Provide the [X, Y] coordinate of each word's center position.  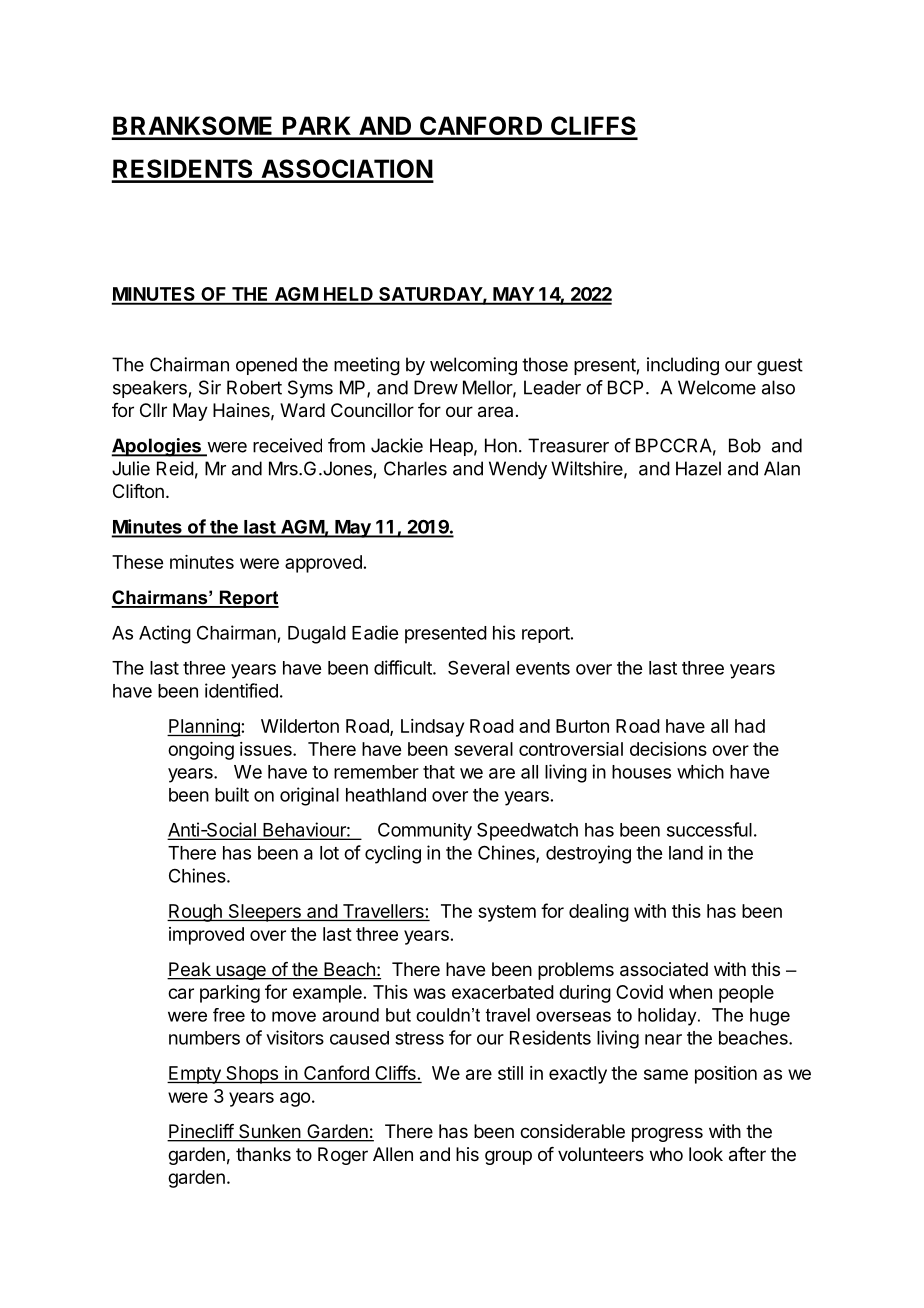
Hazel [698, 468]
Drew [436, 387]
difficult [404, 667]
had [750, 726]
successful [709, 829]
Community [425, 832]
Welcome [717, 387]
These [137, 562]
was [430, 993]
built [232, 794]
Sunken [269, 1132]
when [690, 992]
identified [241, 690]
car [181, 993]
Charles [415, 468]
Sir [210, 387]
